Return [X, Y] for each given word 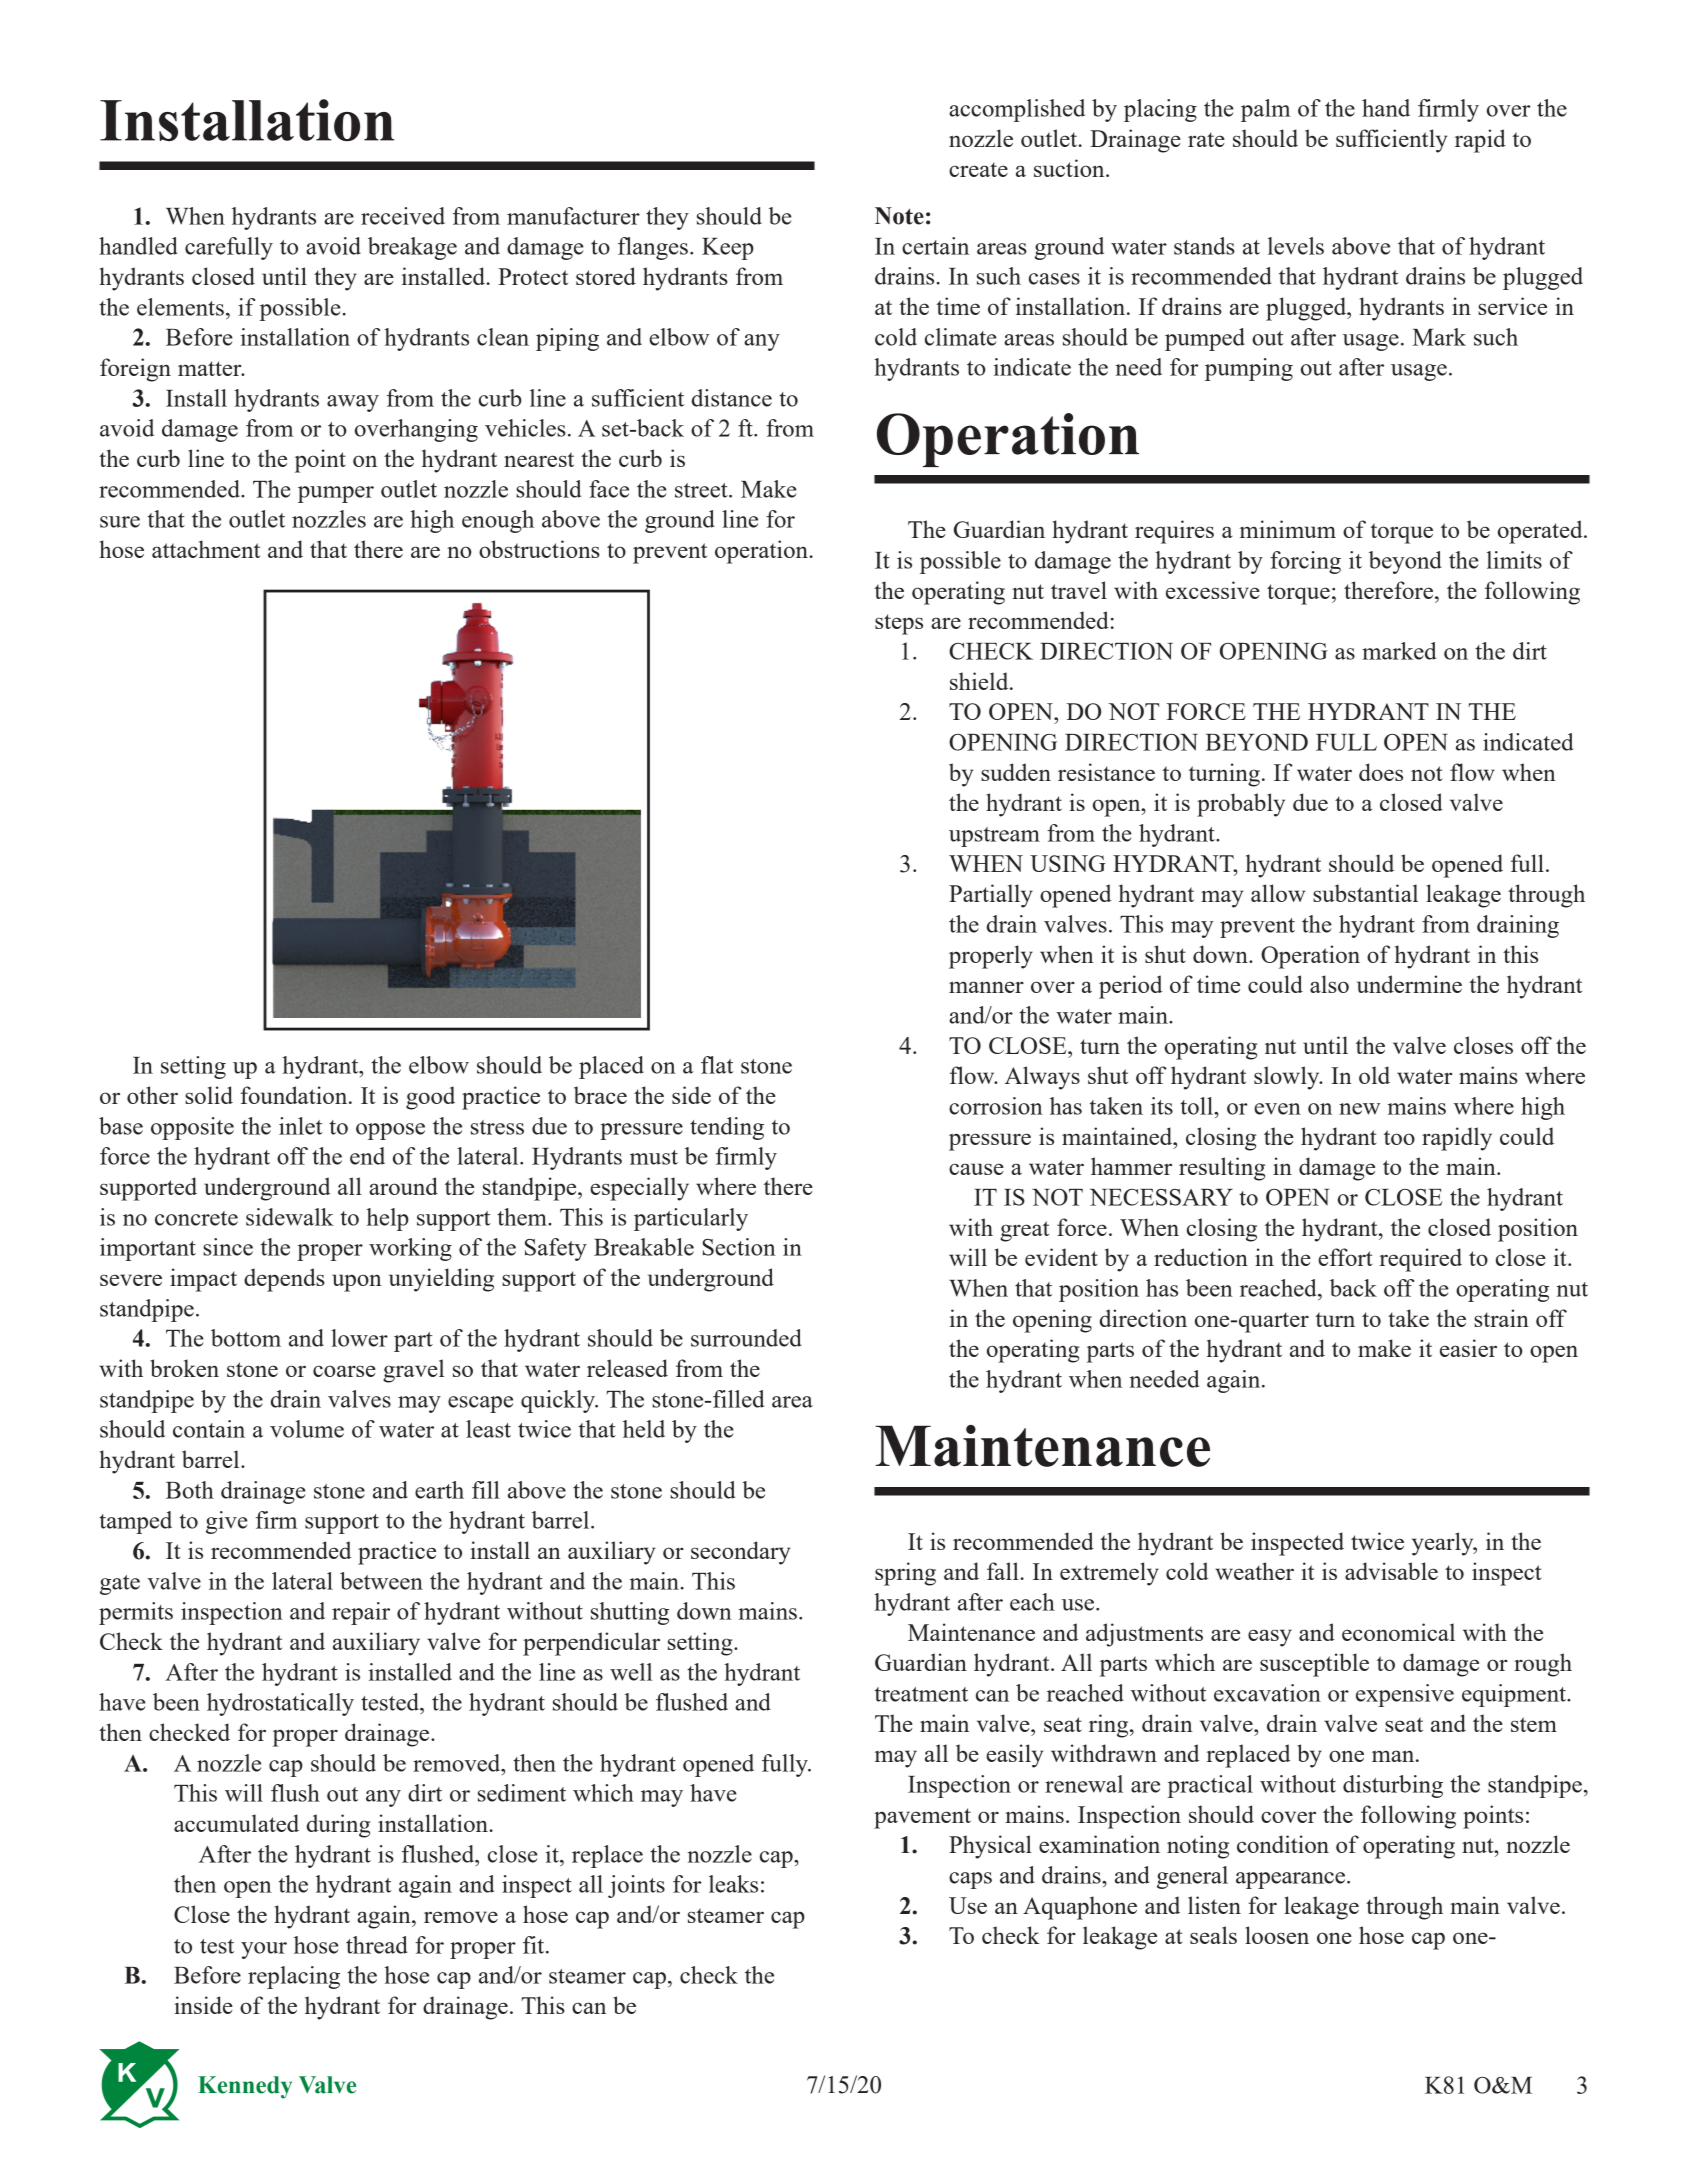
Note [899, 216]
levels [1296, 246]
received [403, 216]
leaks [733, 1884]
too [1399, 1137]
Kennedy [245, 2087]
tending [727, 1128]
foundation [295, 1095]
